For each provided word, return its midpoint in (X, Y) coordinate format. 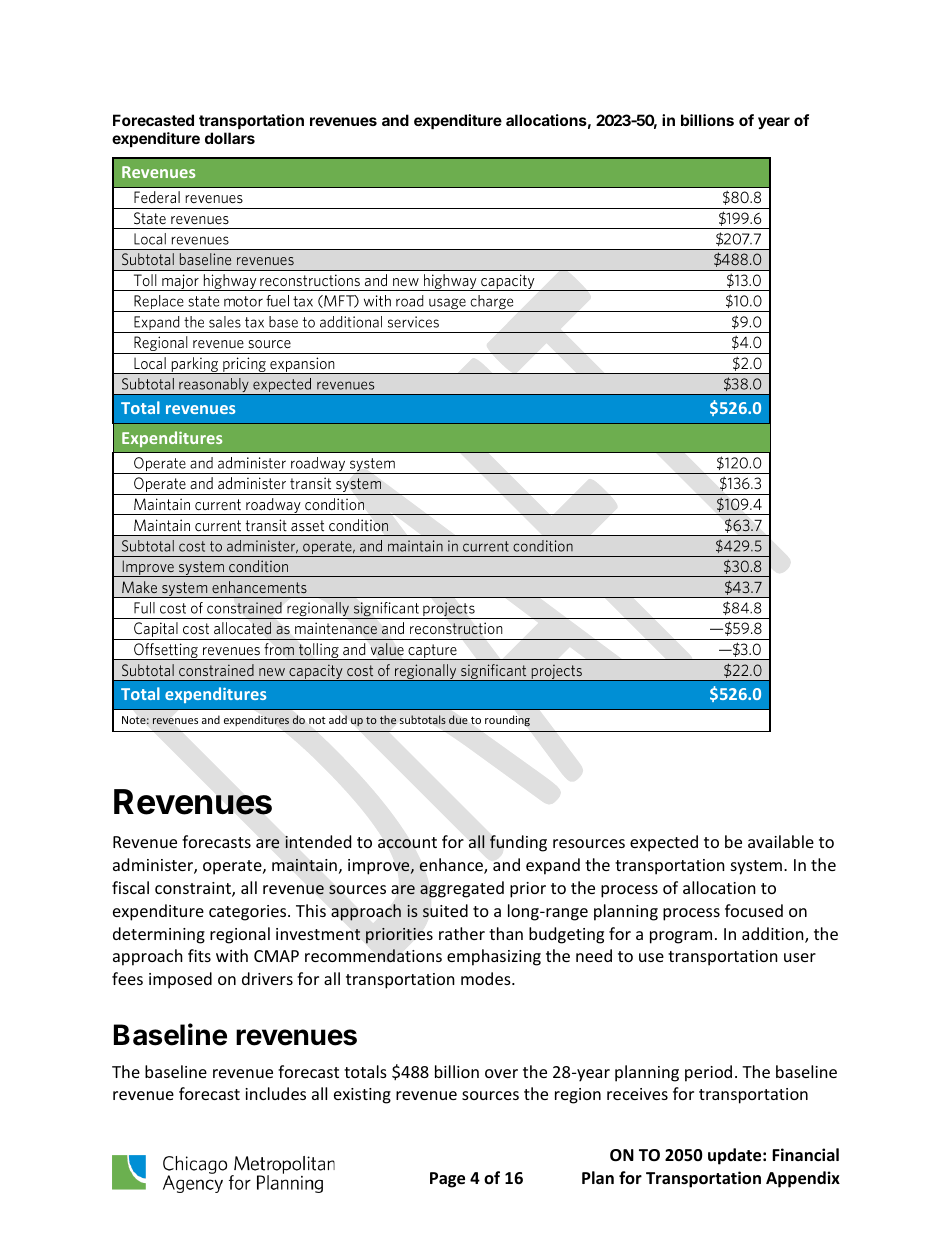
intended (318, 841)
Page (447, 1180)
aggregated (462, 889)
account (407, 843)
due (458, 719)
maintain (304, 865)
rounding (507, 721)
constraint (194, 889)
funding (518, 843)
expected (664, 843)
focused (754, 910)
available (781, 841)
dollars (230, 138)
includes (275, 1093)
